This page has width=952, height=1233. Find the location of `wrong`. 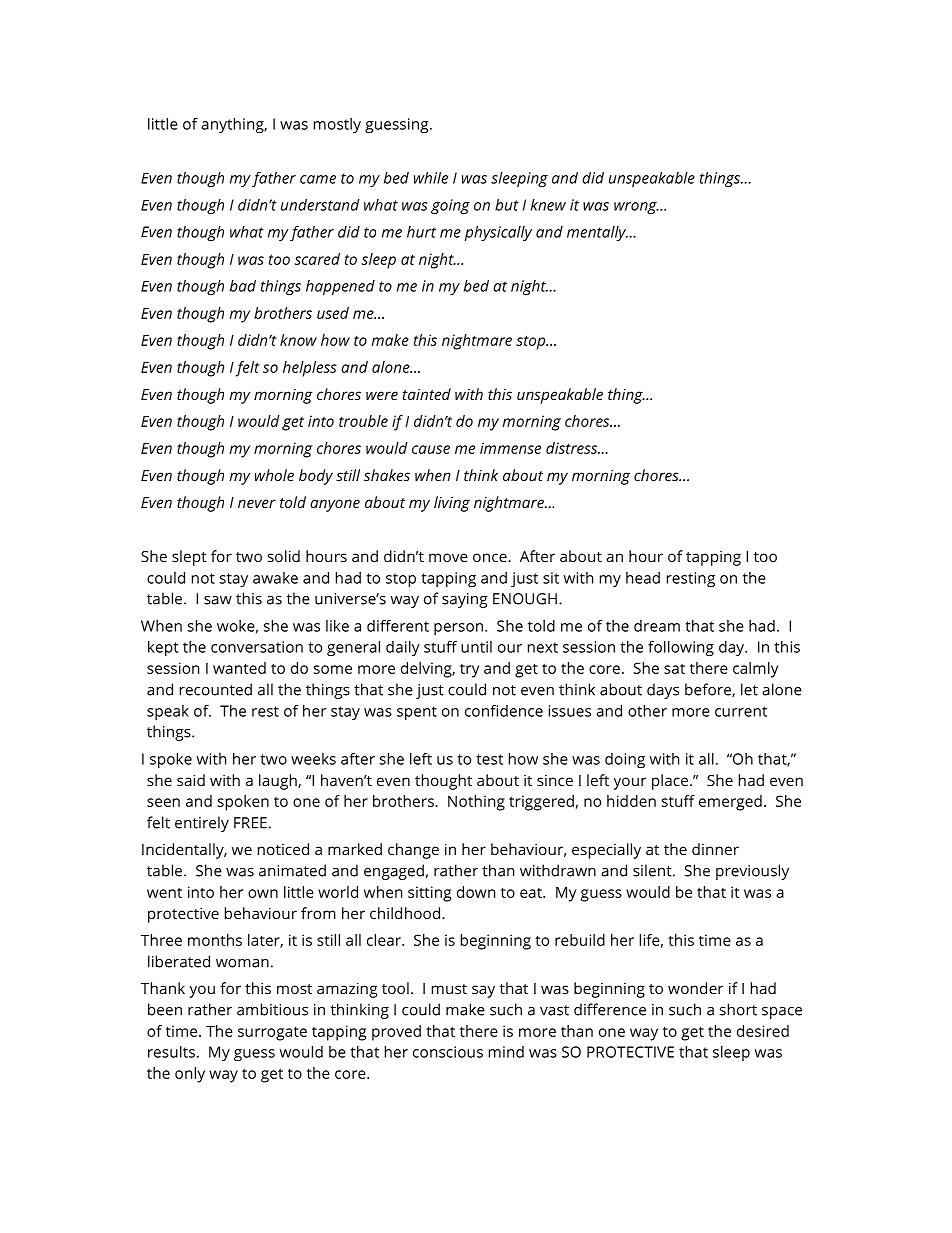

wrong is located at coordinates (636, 208).
